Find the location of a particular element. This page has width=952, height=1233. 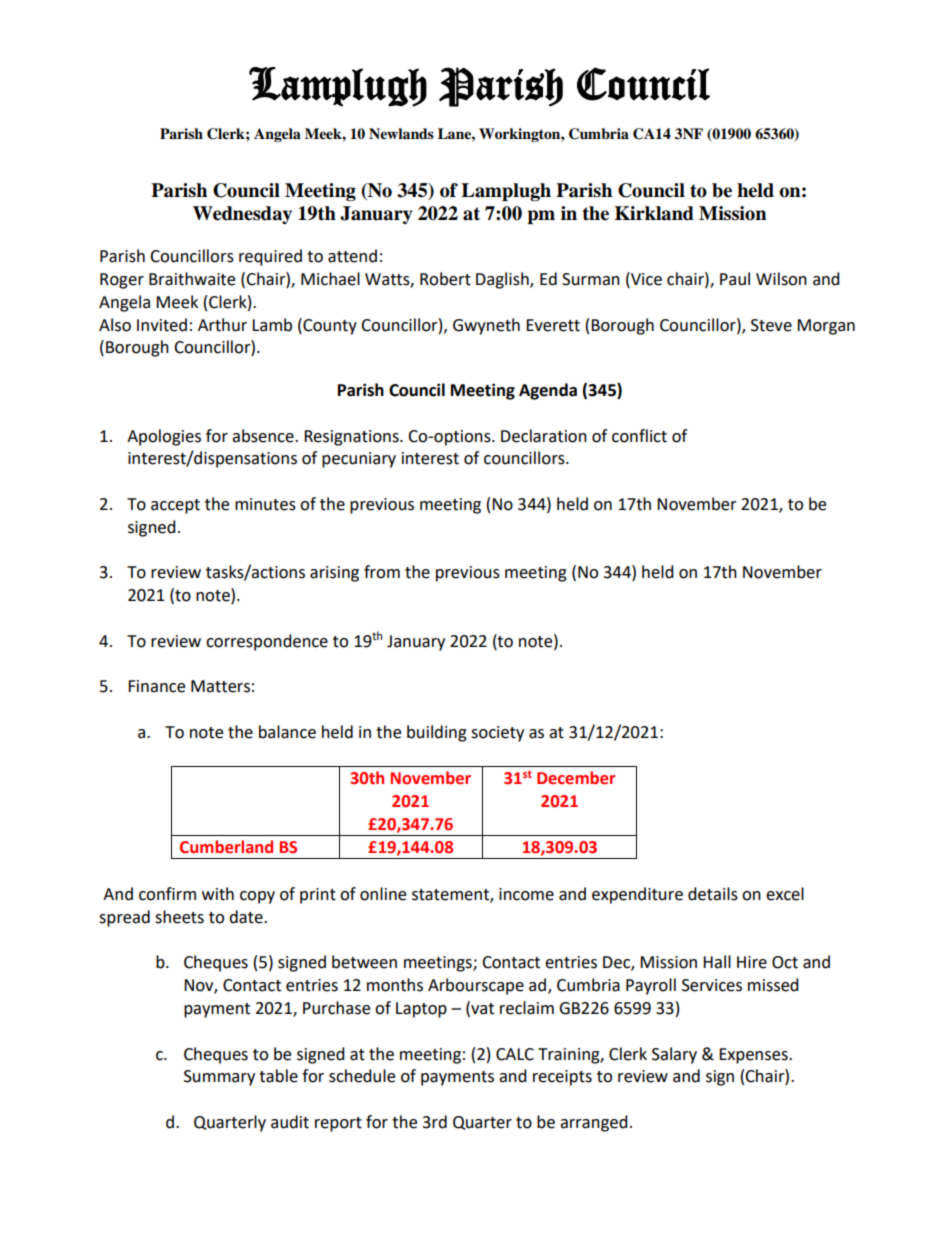

Paul is located at coordinates (735, 279).
